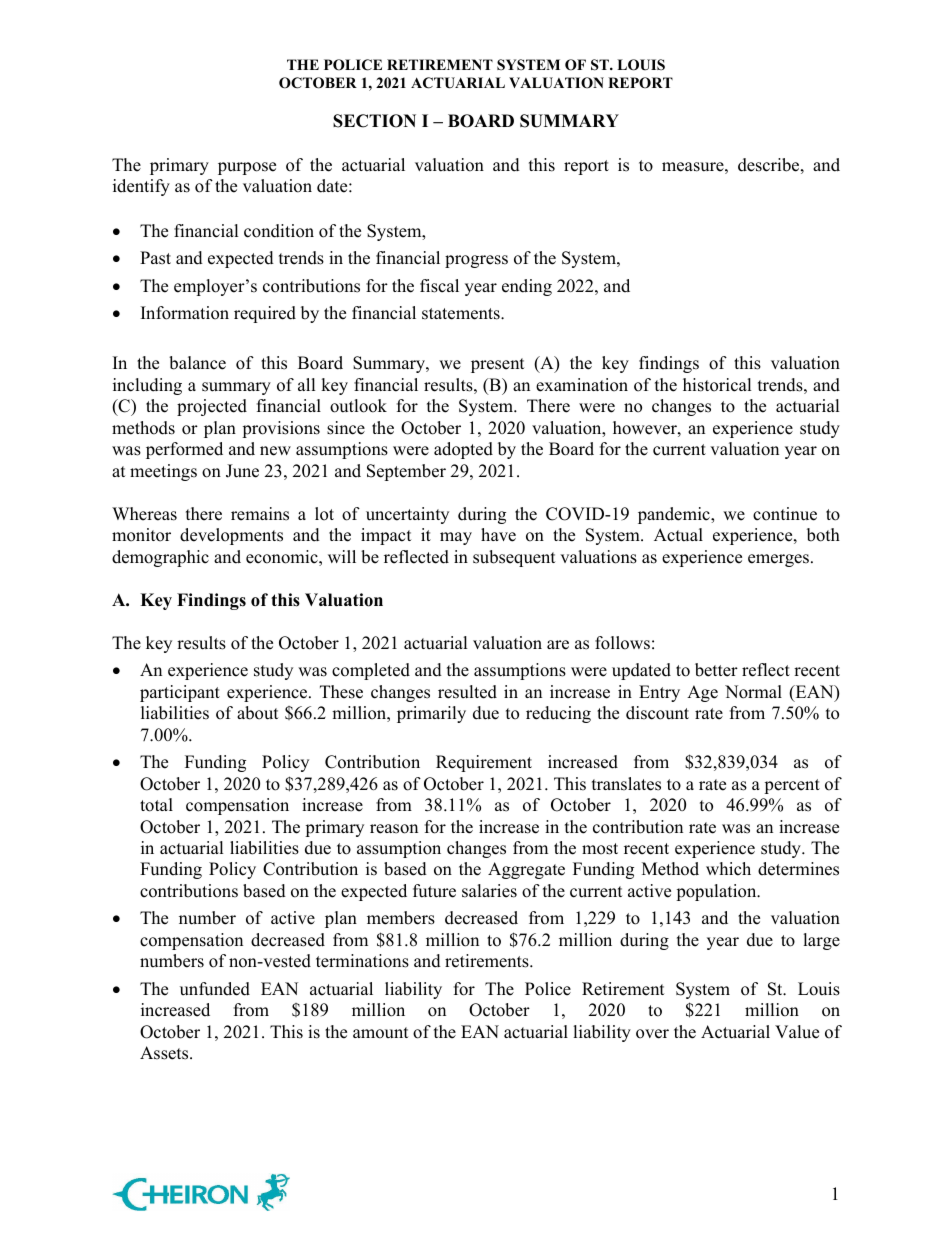 The image size is (952, 1233). Describe the element at coordinates (215, 989) in the image. I see `unfunded` at that location.
